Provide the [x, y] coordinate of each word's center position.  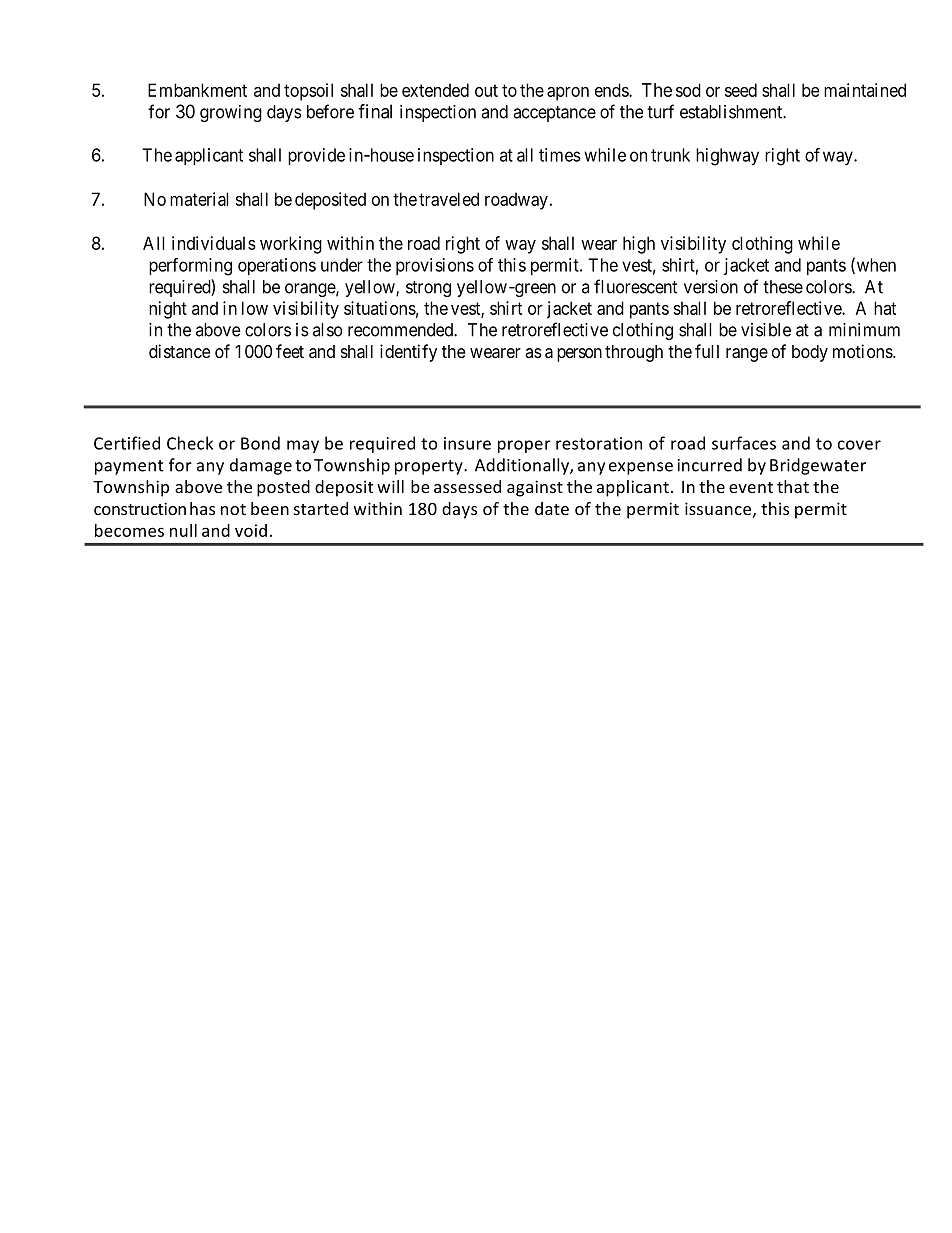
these [783, 287]
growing [231, 113]
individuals [214, 243]
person [579, 355]
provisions [435, 266]
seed [741, 90]
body [810, 353]
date [552, 508]
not [233, 509]
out [486, 90]
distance [179, 351]
